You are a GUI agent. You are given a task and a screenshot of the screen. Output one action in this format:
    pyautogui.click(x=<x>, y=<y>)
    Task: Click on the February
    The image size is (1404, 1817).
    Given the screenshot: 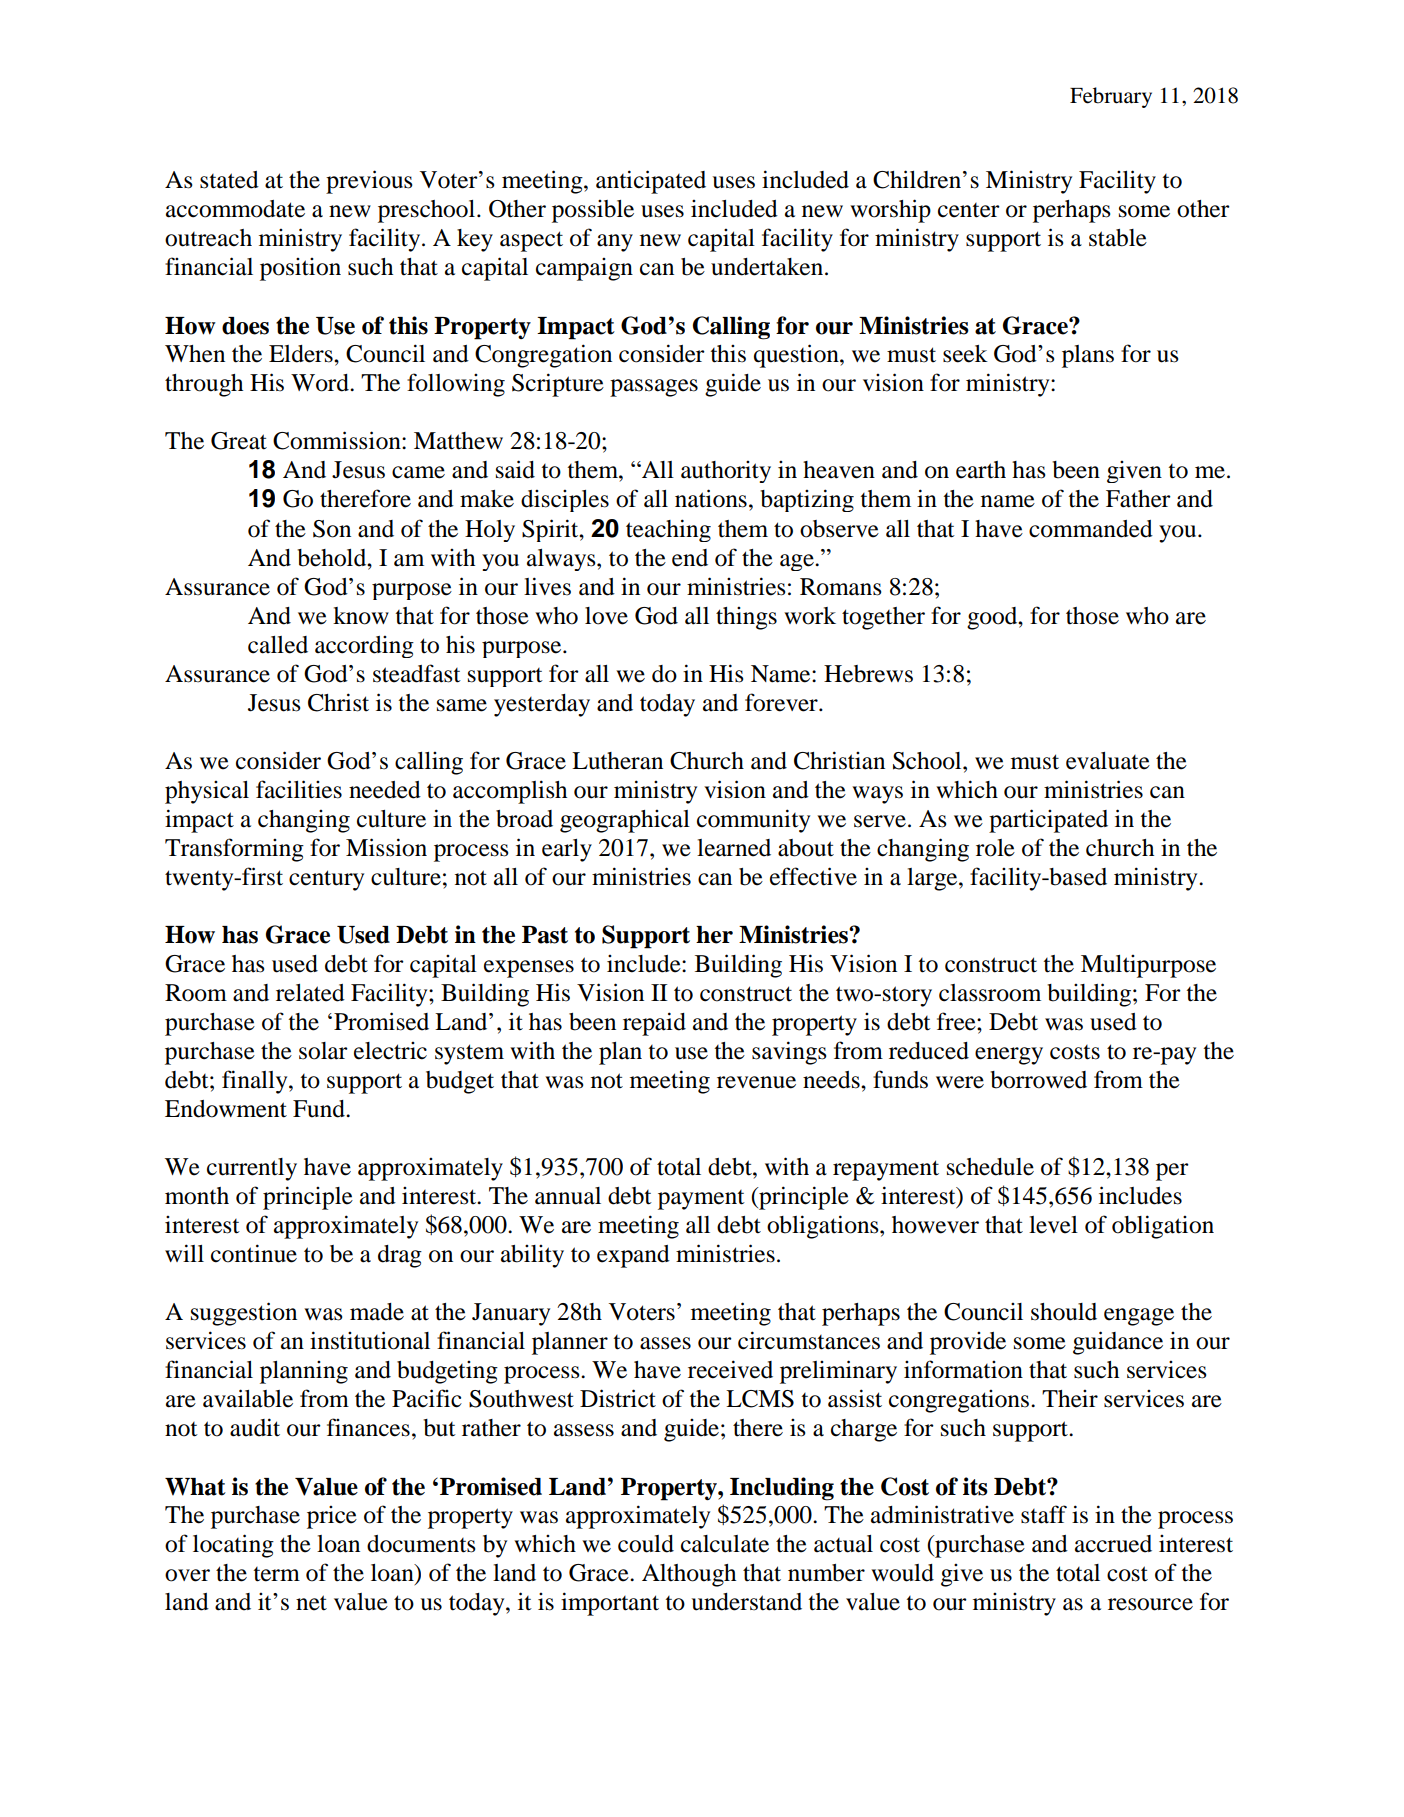 What is the action you would take?
    pyautogui.click(x=1111, y=97)
